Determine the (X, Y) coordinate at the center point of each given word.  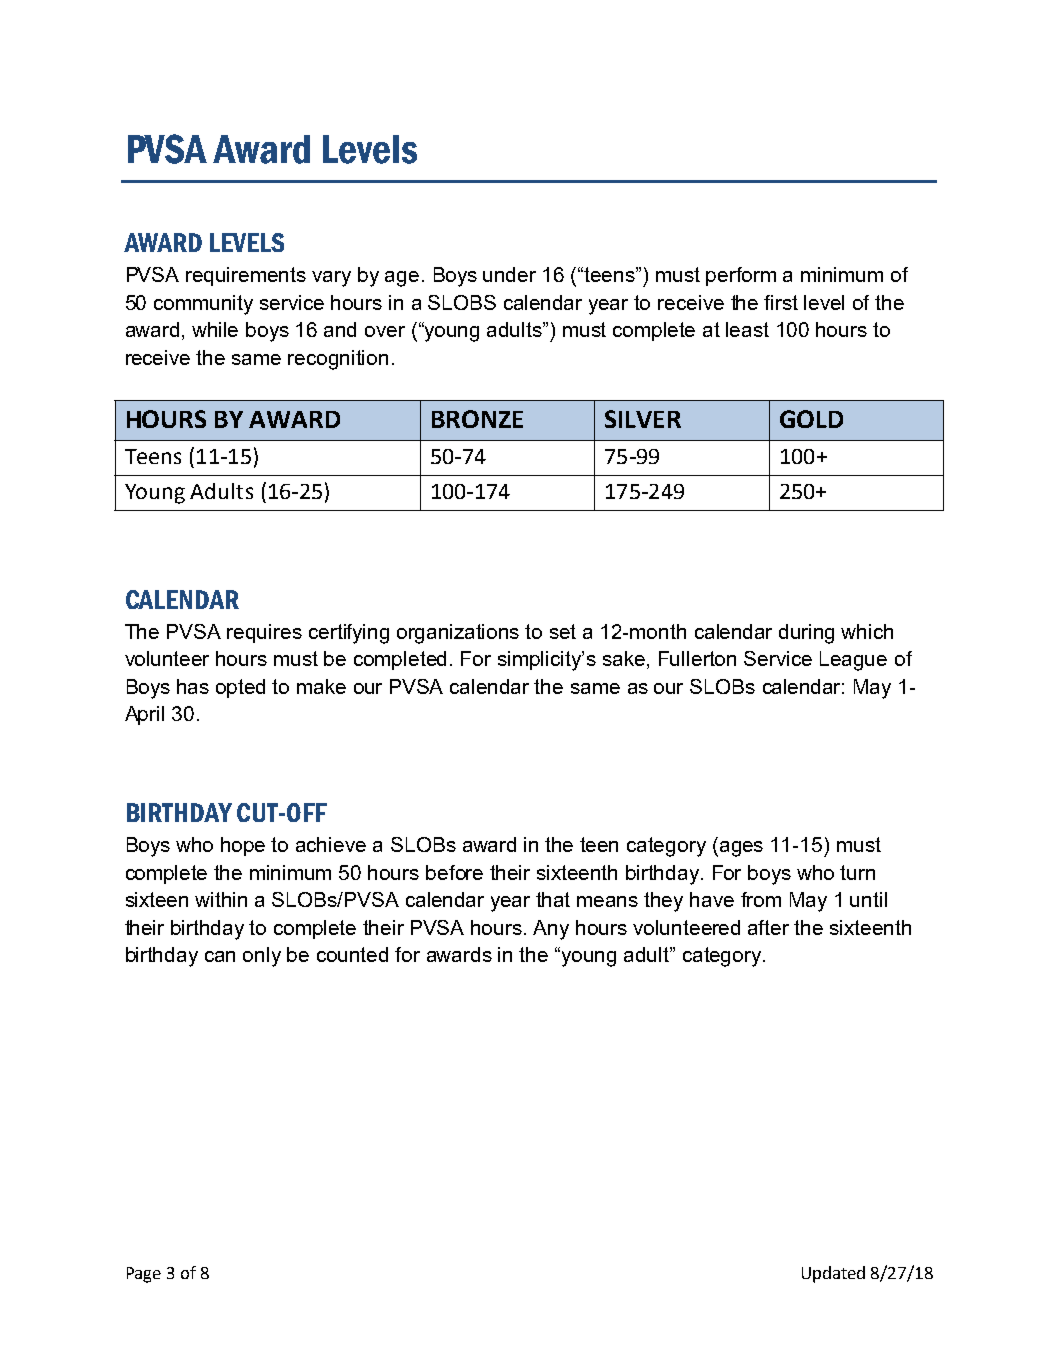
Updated (833, 1274)
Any (551, 930)
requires (264, 633)
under (509, 274)
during (806, 634)
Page (144, 1275)
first (781, 302)
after (768, 927)
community (203, 305)
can (220, 956)
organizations (458, 634)
